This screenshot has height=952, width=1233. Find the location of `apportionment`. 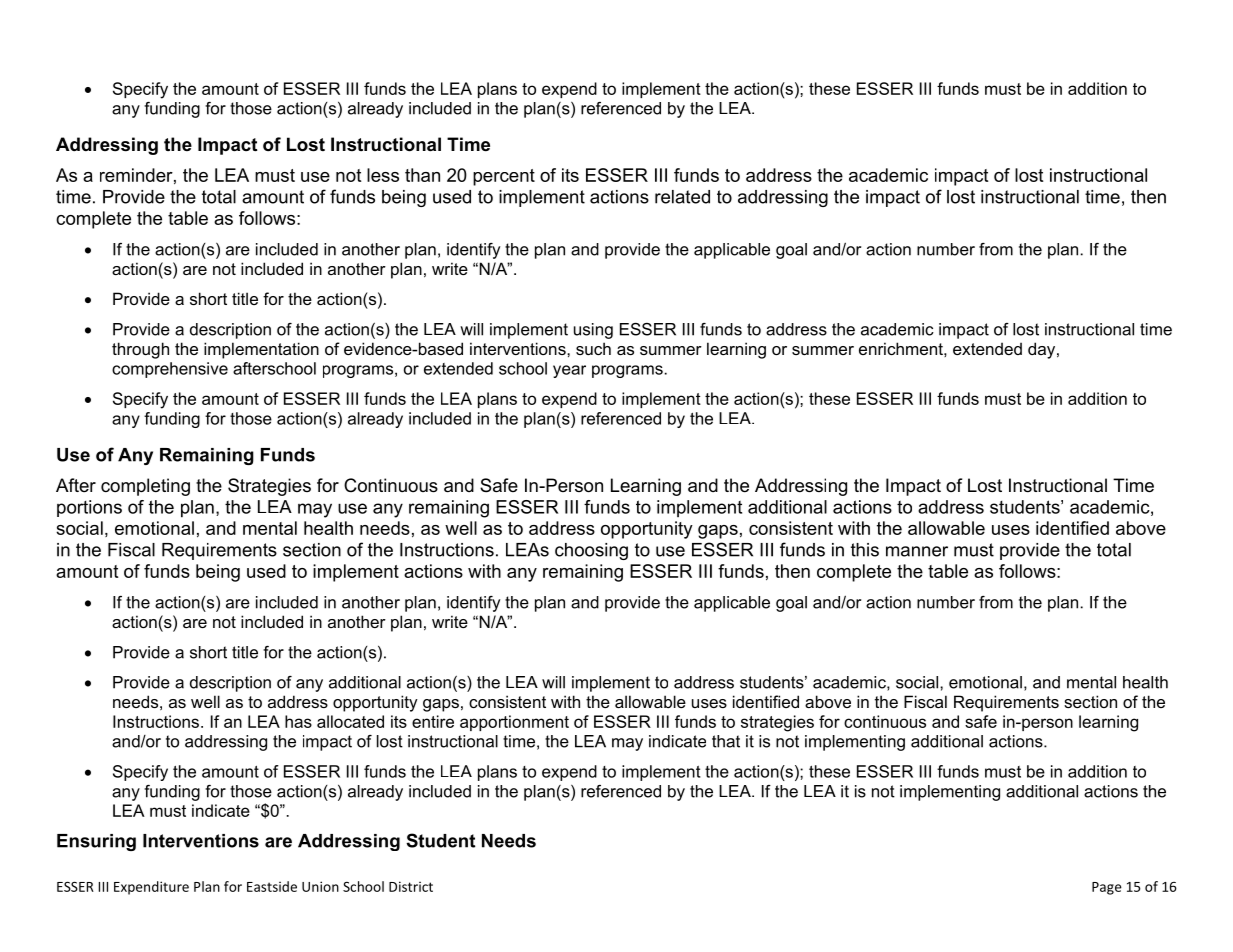

apportionment is located at coordinates (514, 723).
